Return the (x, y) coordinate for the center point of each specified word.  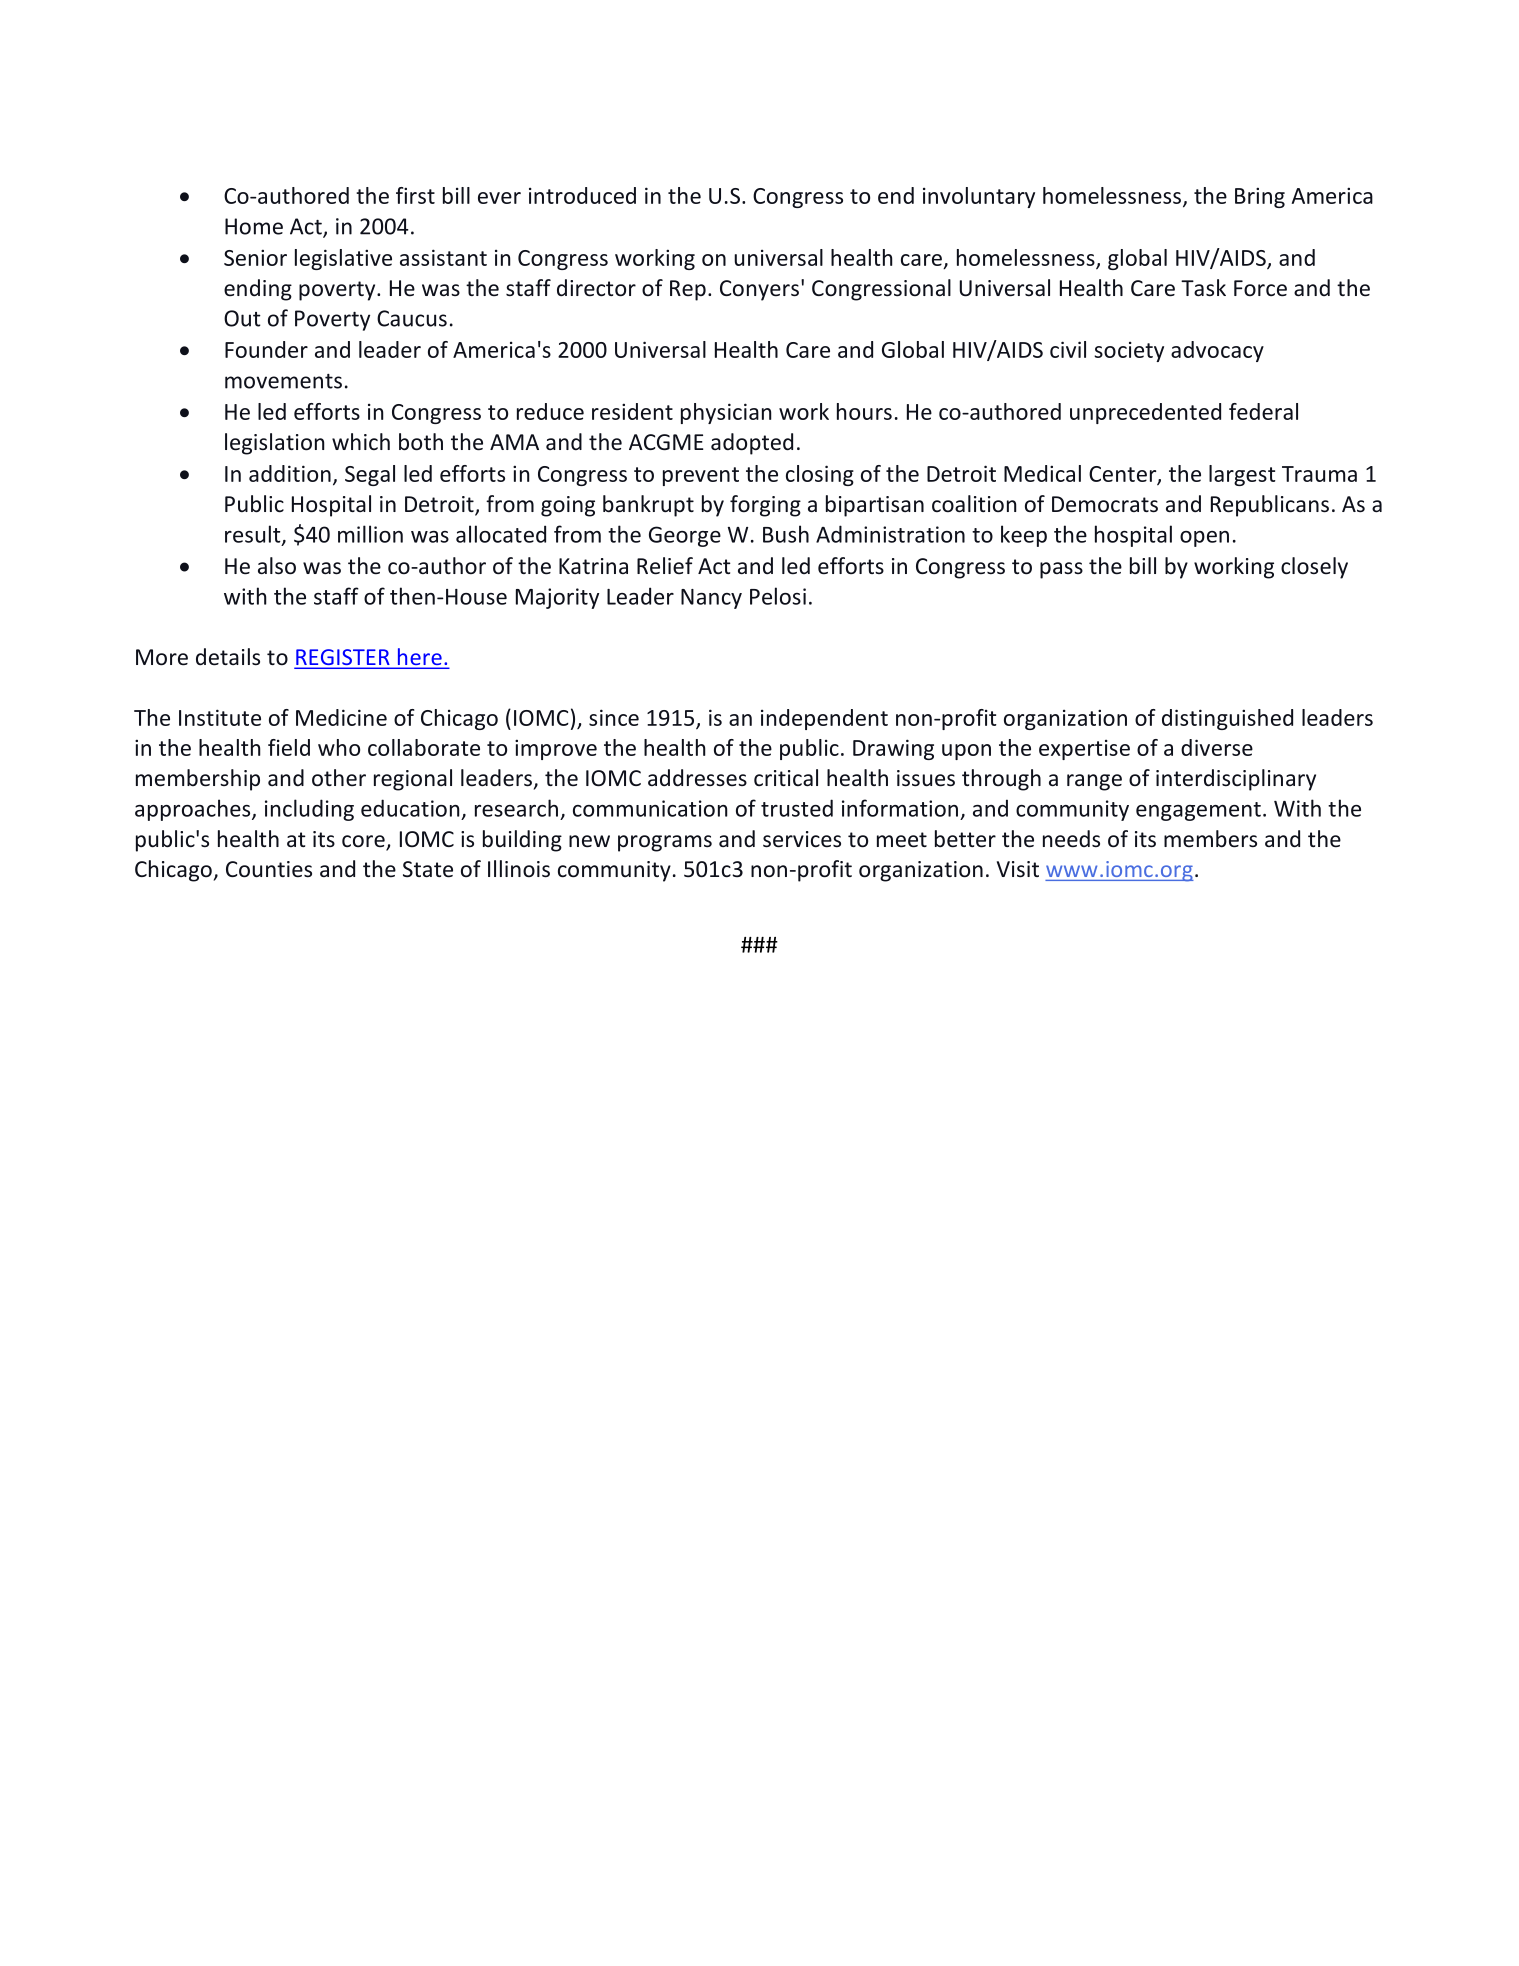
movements (283, 381)
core (364, 842)
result (254, 535)
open (1204, 539)
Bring (1260, 197)
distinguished (1227, 719)
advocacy (1217, 351)
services (802, 839)
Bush (786, 534)
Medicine (341, 717)
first (415, 195)
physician (726, 413)
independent (824, 719)
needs (1071, 839)
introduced (582, 195)
